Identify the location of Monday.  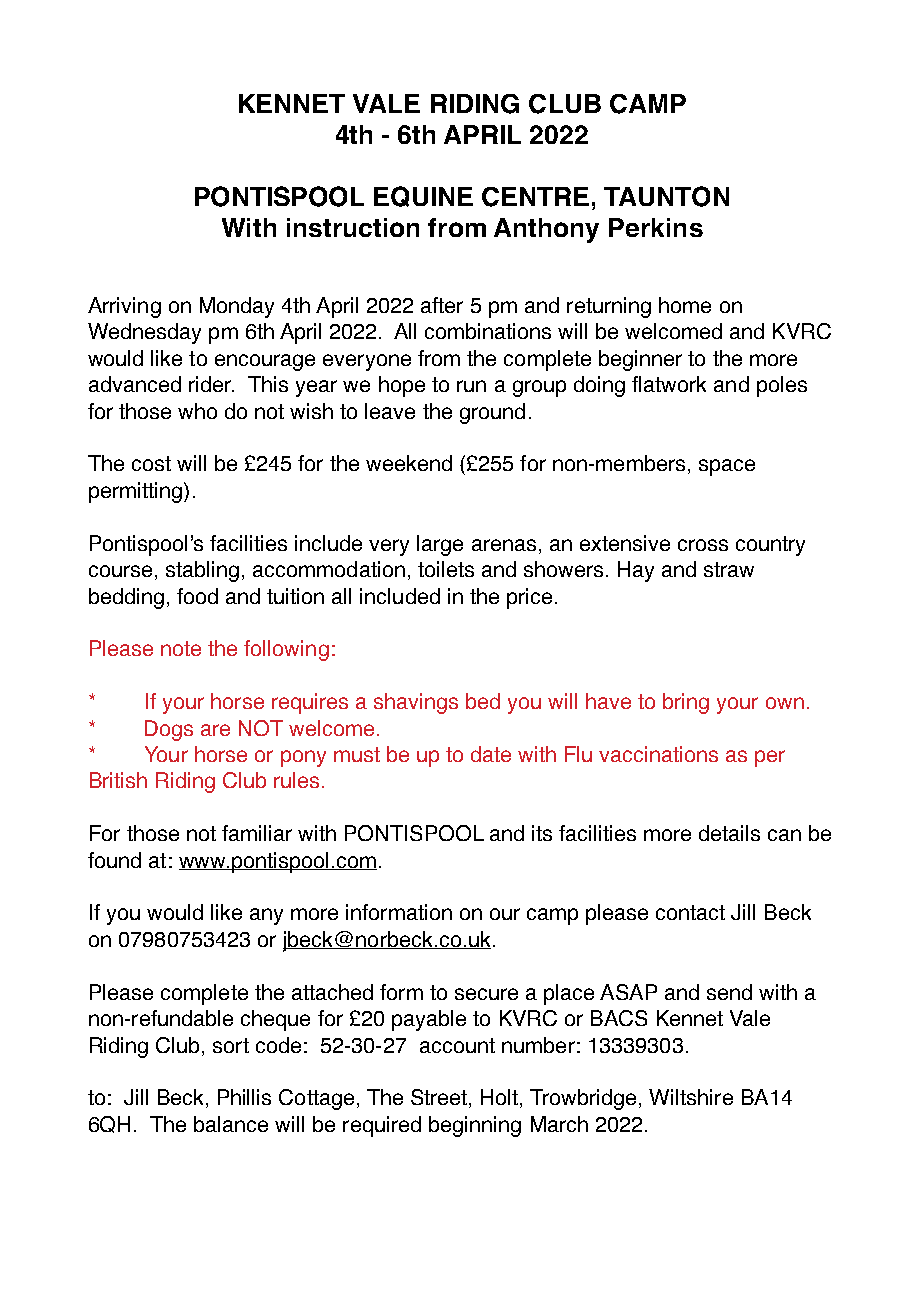
(237, 307).
